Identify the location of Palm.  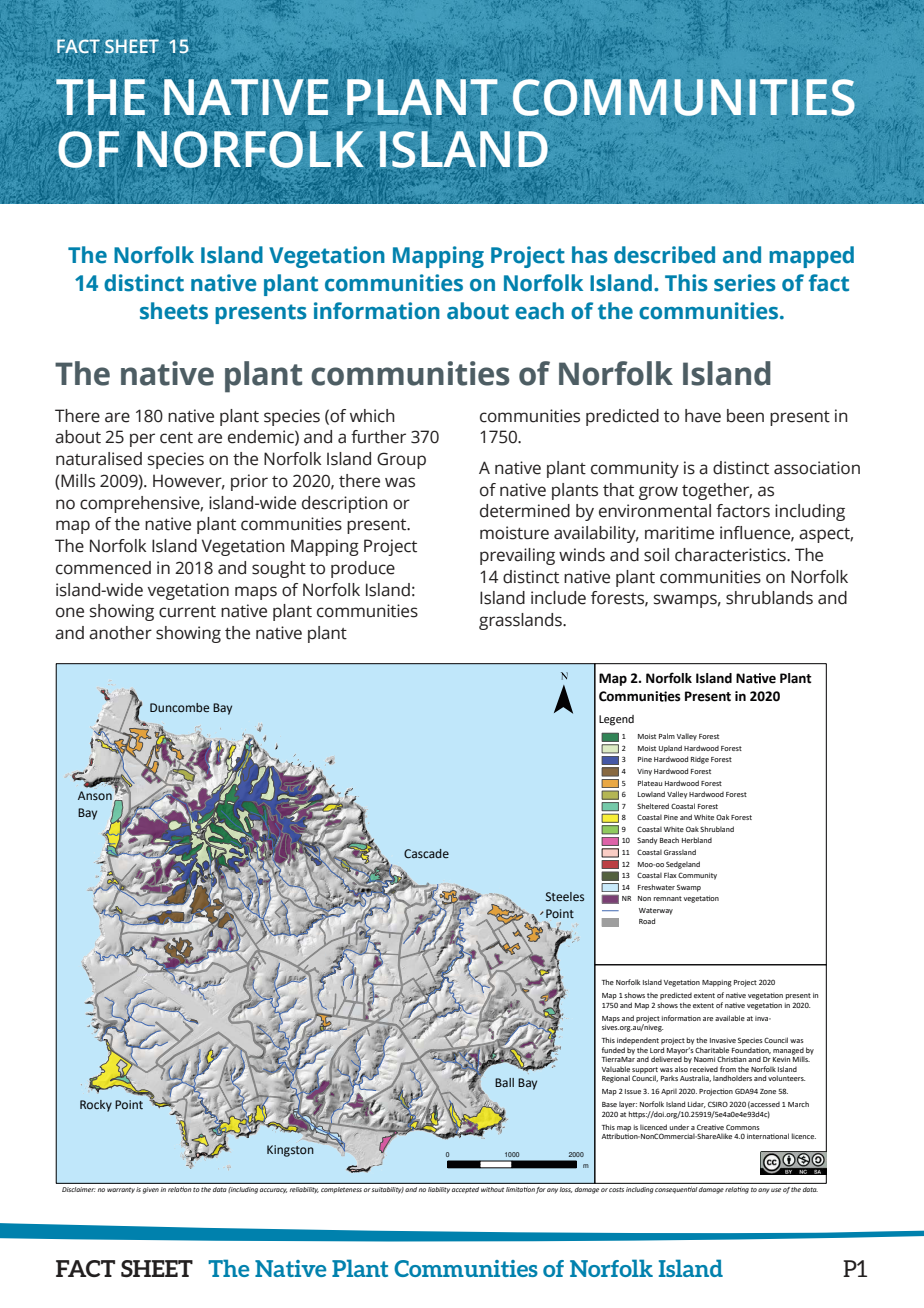
(667, 736).
